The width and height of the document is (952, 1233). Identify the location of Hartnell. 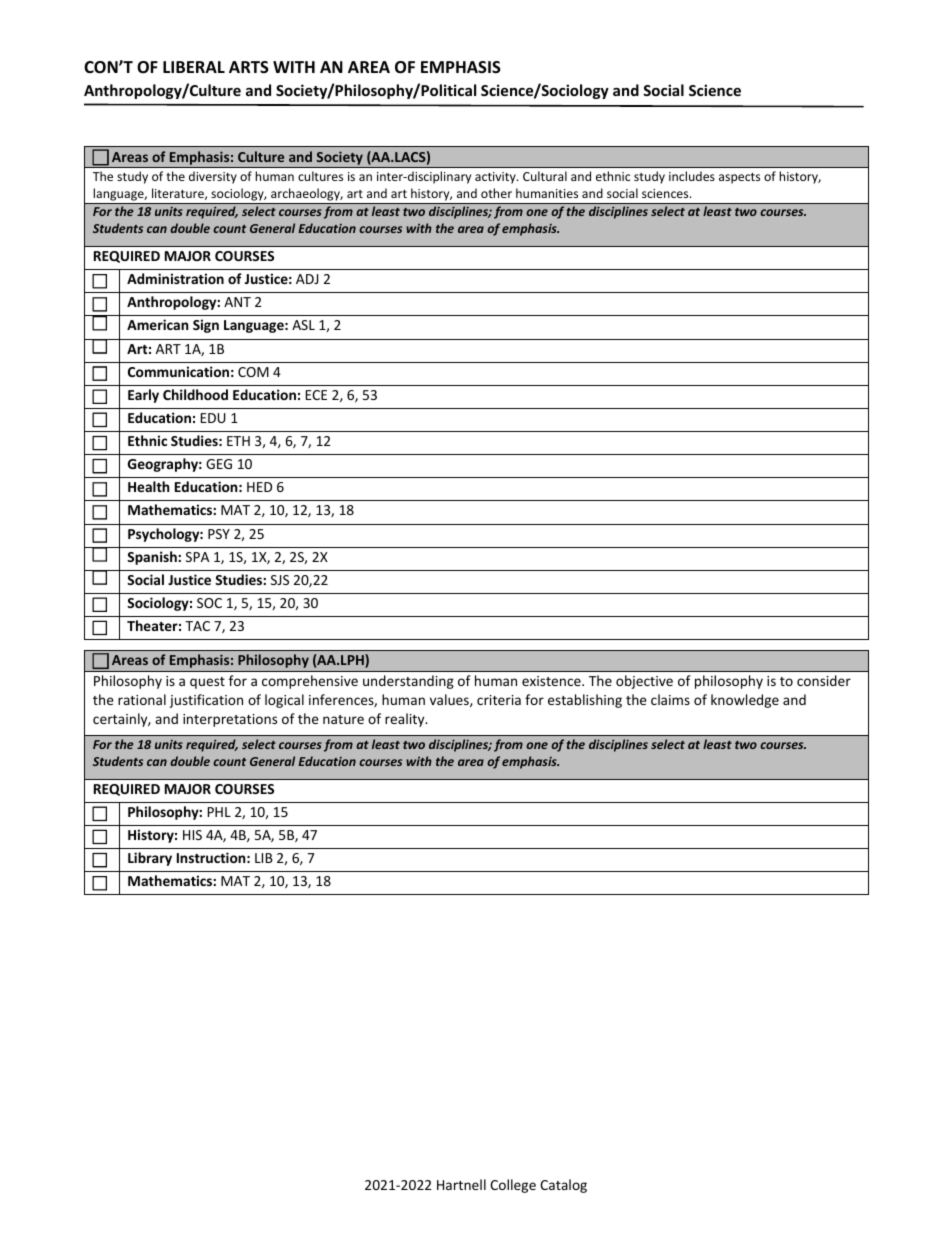
(461, 1184).
